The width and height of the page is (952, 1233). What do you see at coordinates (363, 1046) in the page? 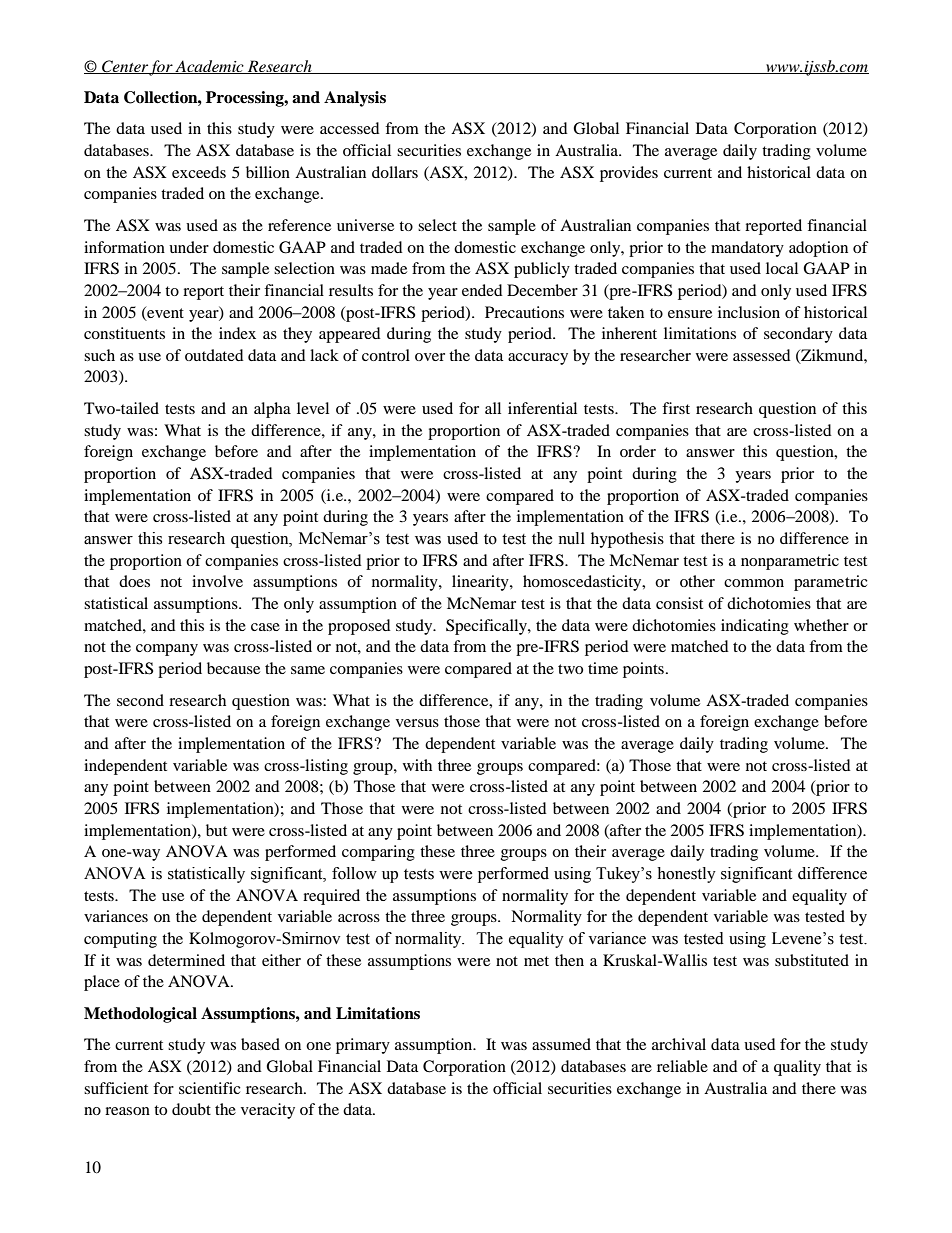
I see `primary` at bounding box center [363, 1046].
